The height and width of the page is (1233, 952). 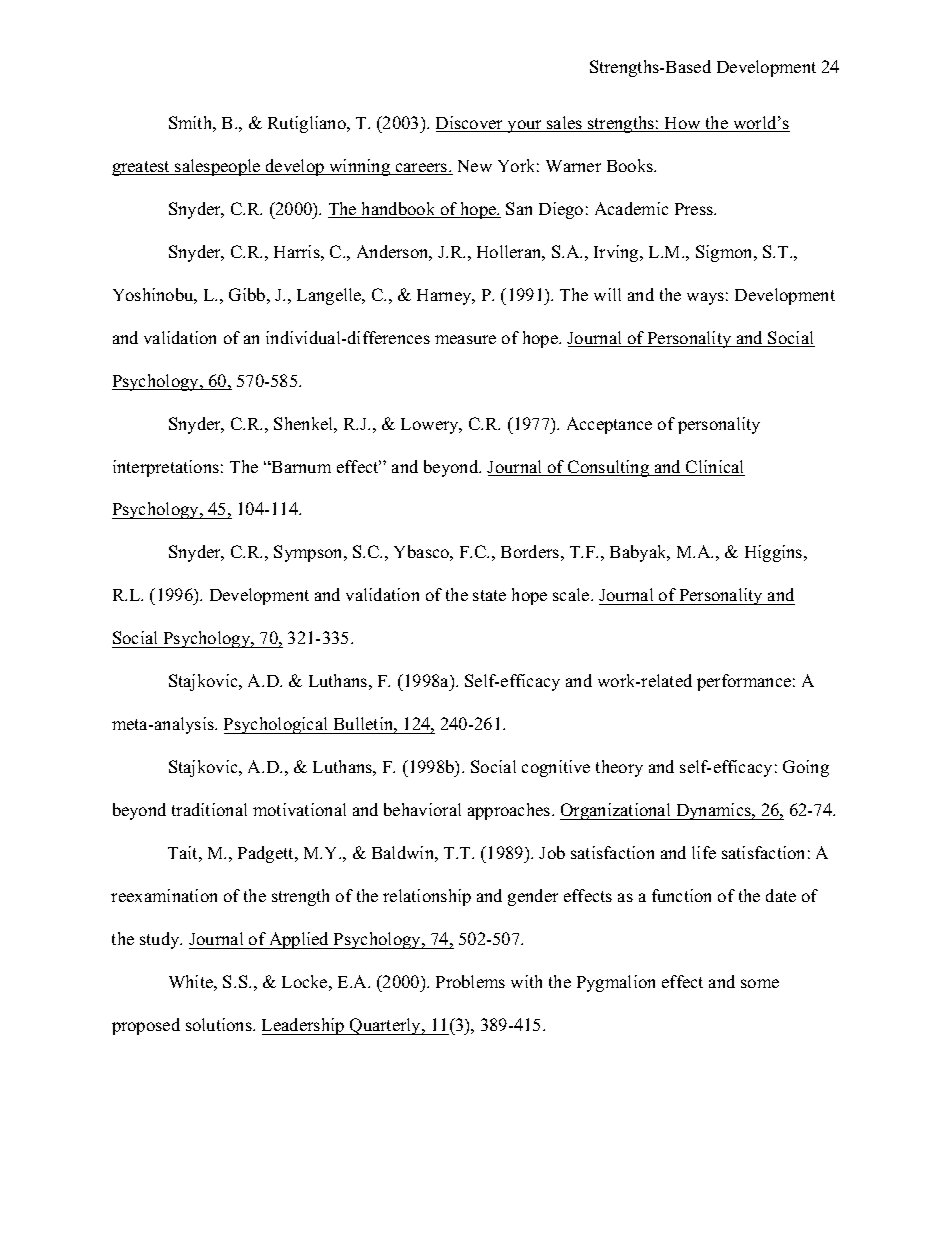 What do you see at coordinates (475, 166) in the page?
I see `New` at bounding box center [475, 166].
